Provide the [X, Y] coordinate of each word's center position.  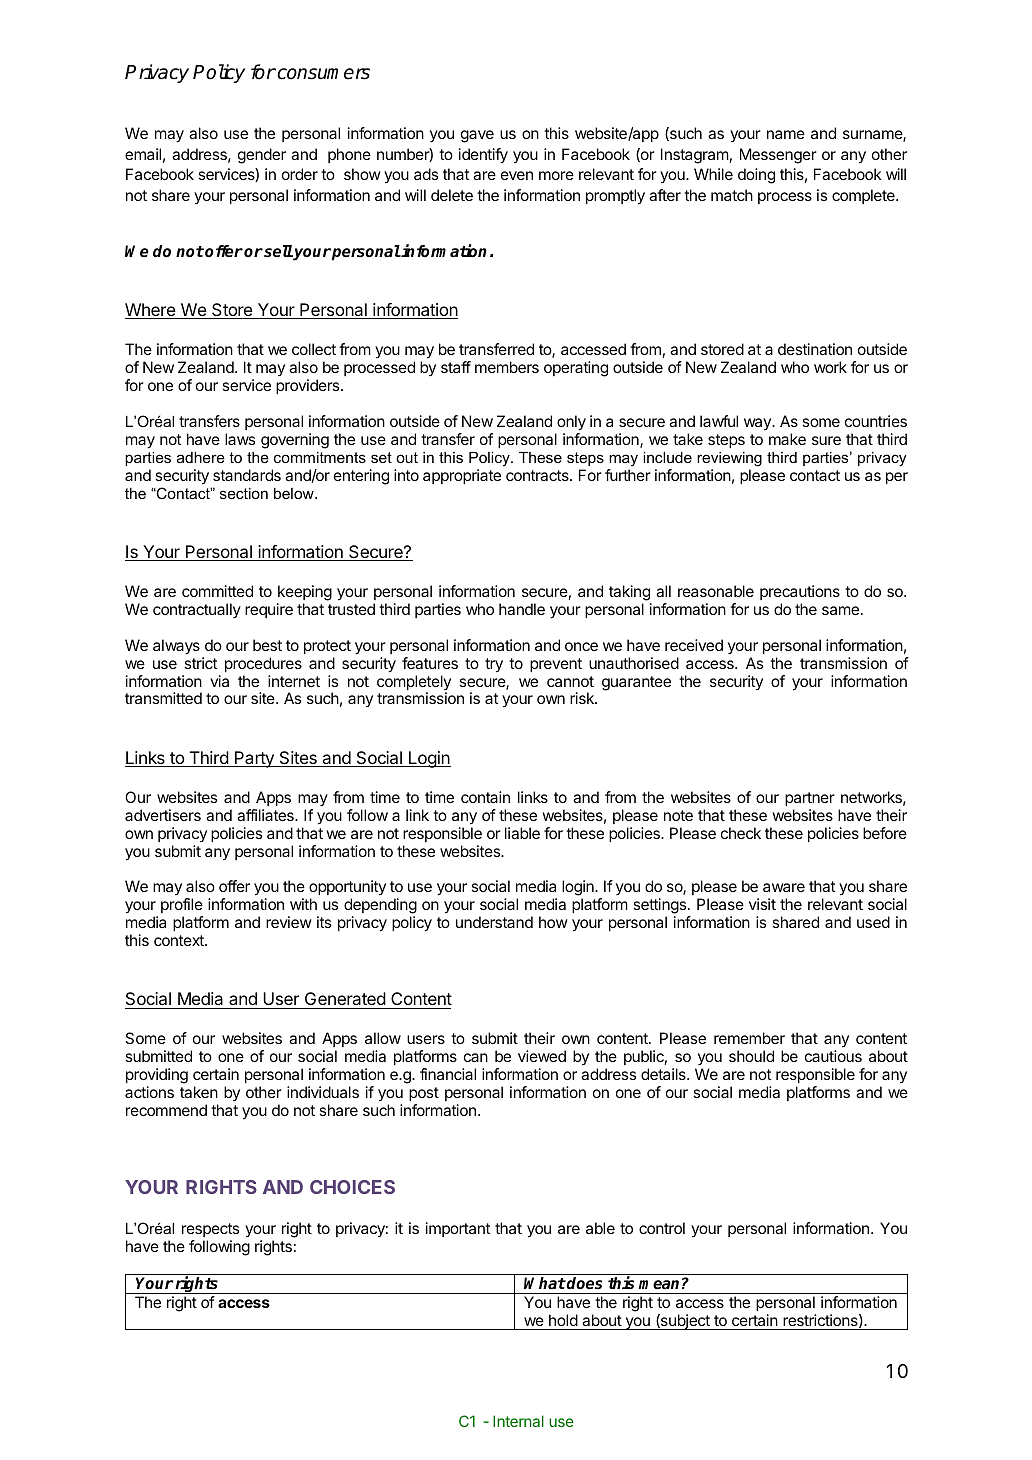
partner [810, 799]
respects [210, 1230]
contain [485, 797]
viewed [542, 1056]
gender [262, 156]
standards [247, 475]
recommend [166, 1110]
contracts [538, 475]
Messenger [778, 156]
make [787, 439]
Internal [518, 1421]
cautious [833, 1056]
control [662, 1228]
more [556, 175]
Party [254, 759]
